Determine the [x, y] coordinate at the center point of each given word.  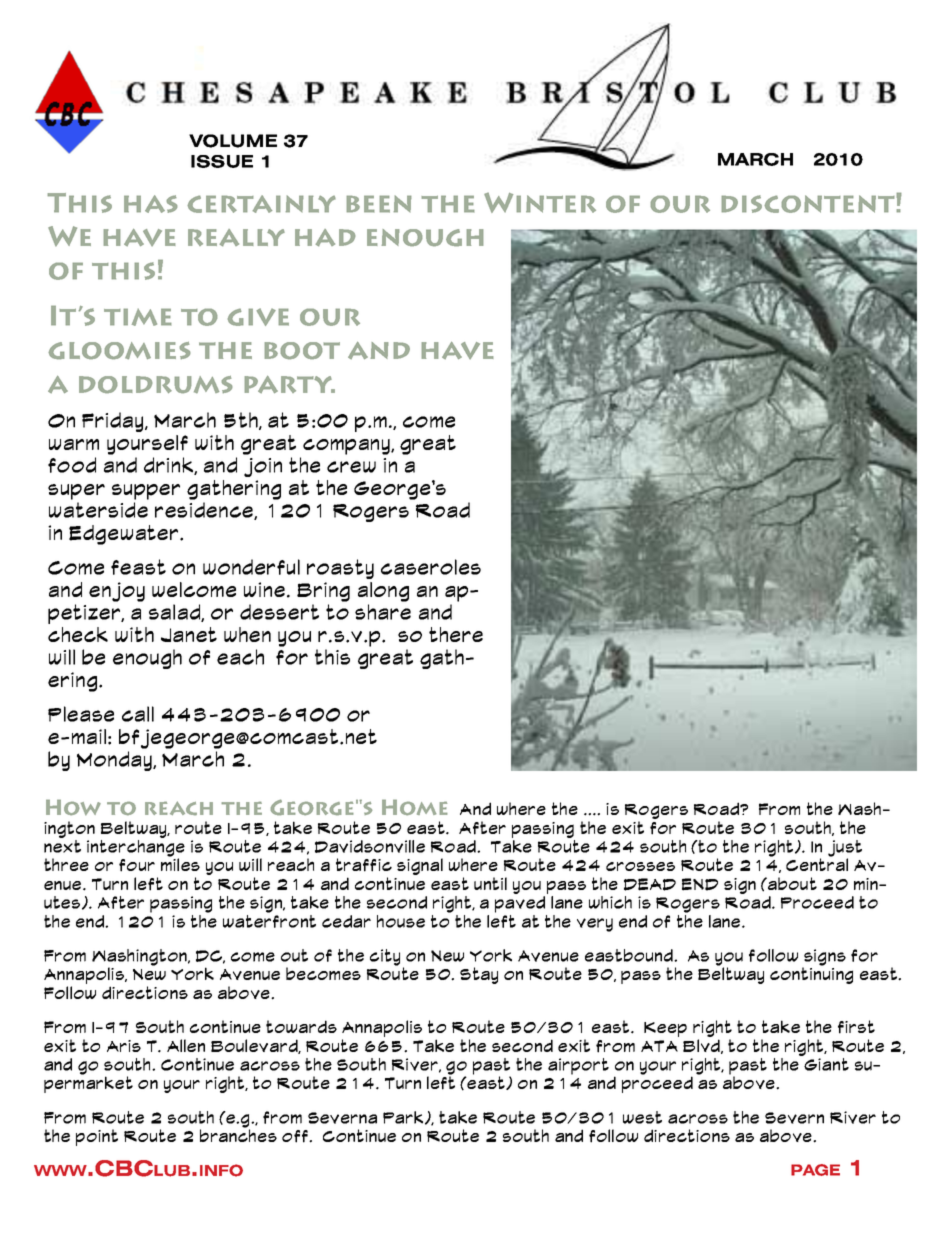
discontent [809, 203]
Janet [189, 634]
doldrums [156, 385]
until [490, 883]
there [456, 634]
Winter [540, 203]
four [137, 865]
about [791, 883]
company [347, 447]
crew [351, 467]
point [97, 1137]
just [845, 849]
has [150, 204]
